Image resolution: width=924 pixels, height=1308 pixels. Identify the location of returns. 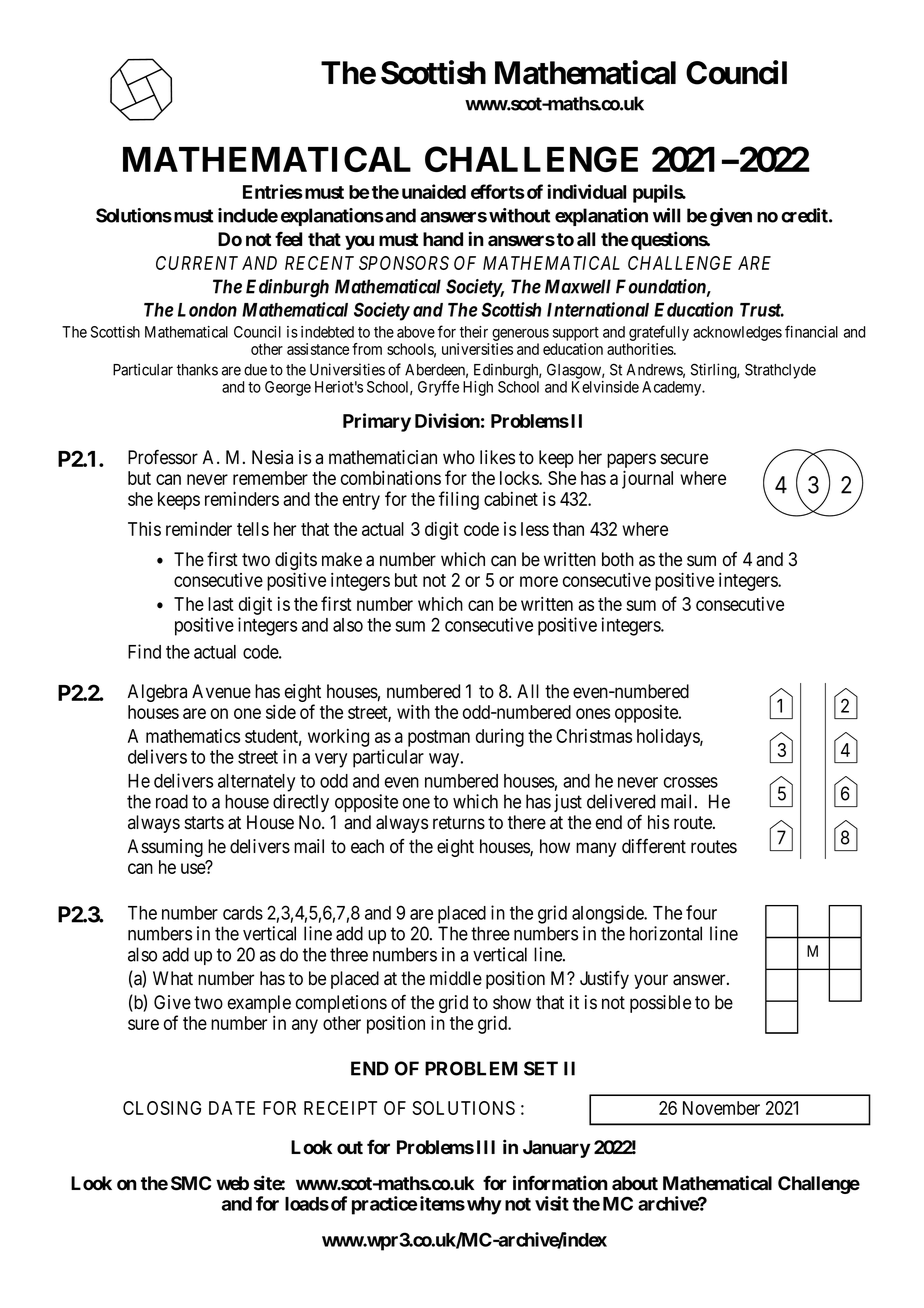
(459, 823).
